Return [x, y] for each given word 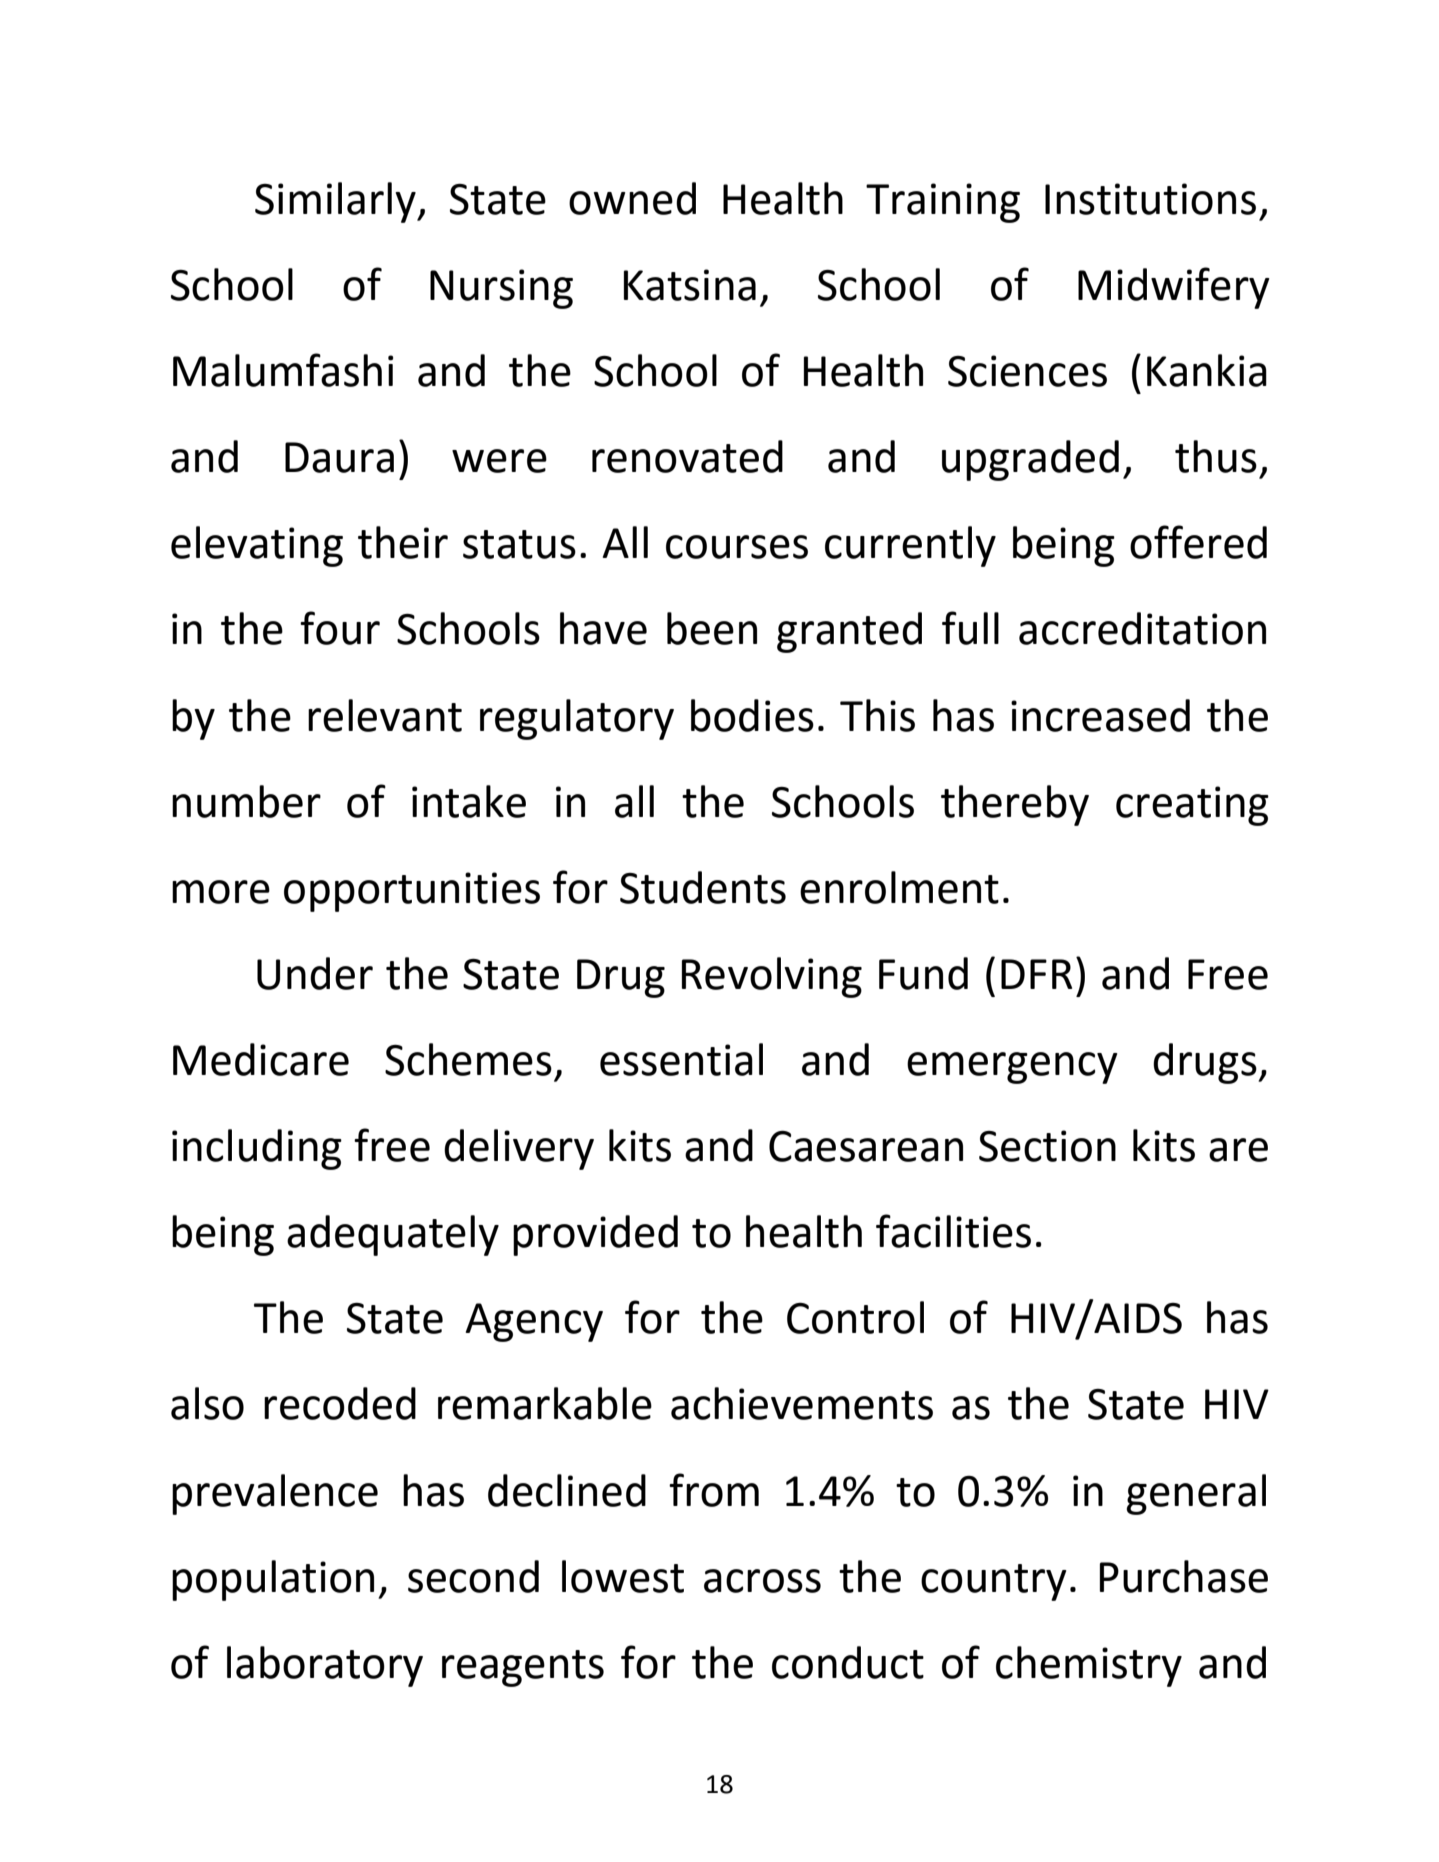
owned [632, 198]
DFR [1036, 974]
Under [315, 973]
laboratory [325, 1666]
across [762, 1581]
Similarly [336, 202]
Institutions [1150, 199]
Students [703, 887]
